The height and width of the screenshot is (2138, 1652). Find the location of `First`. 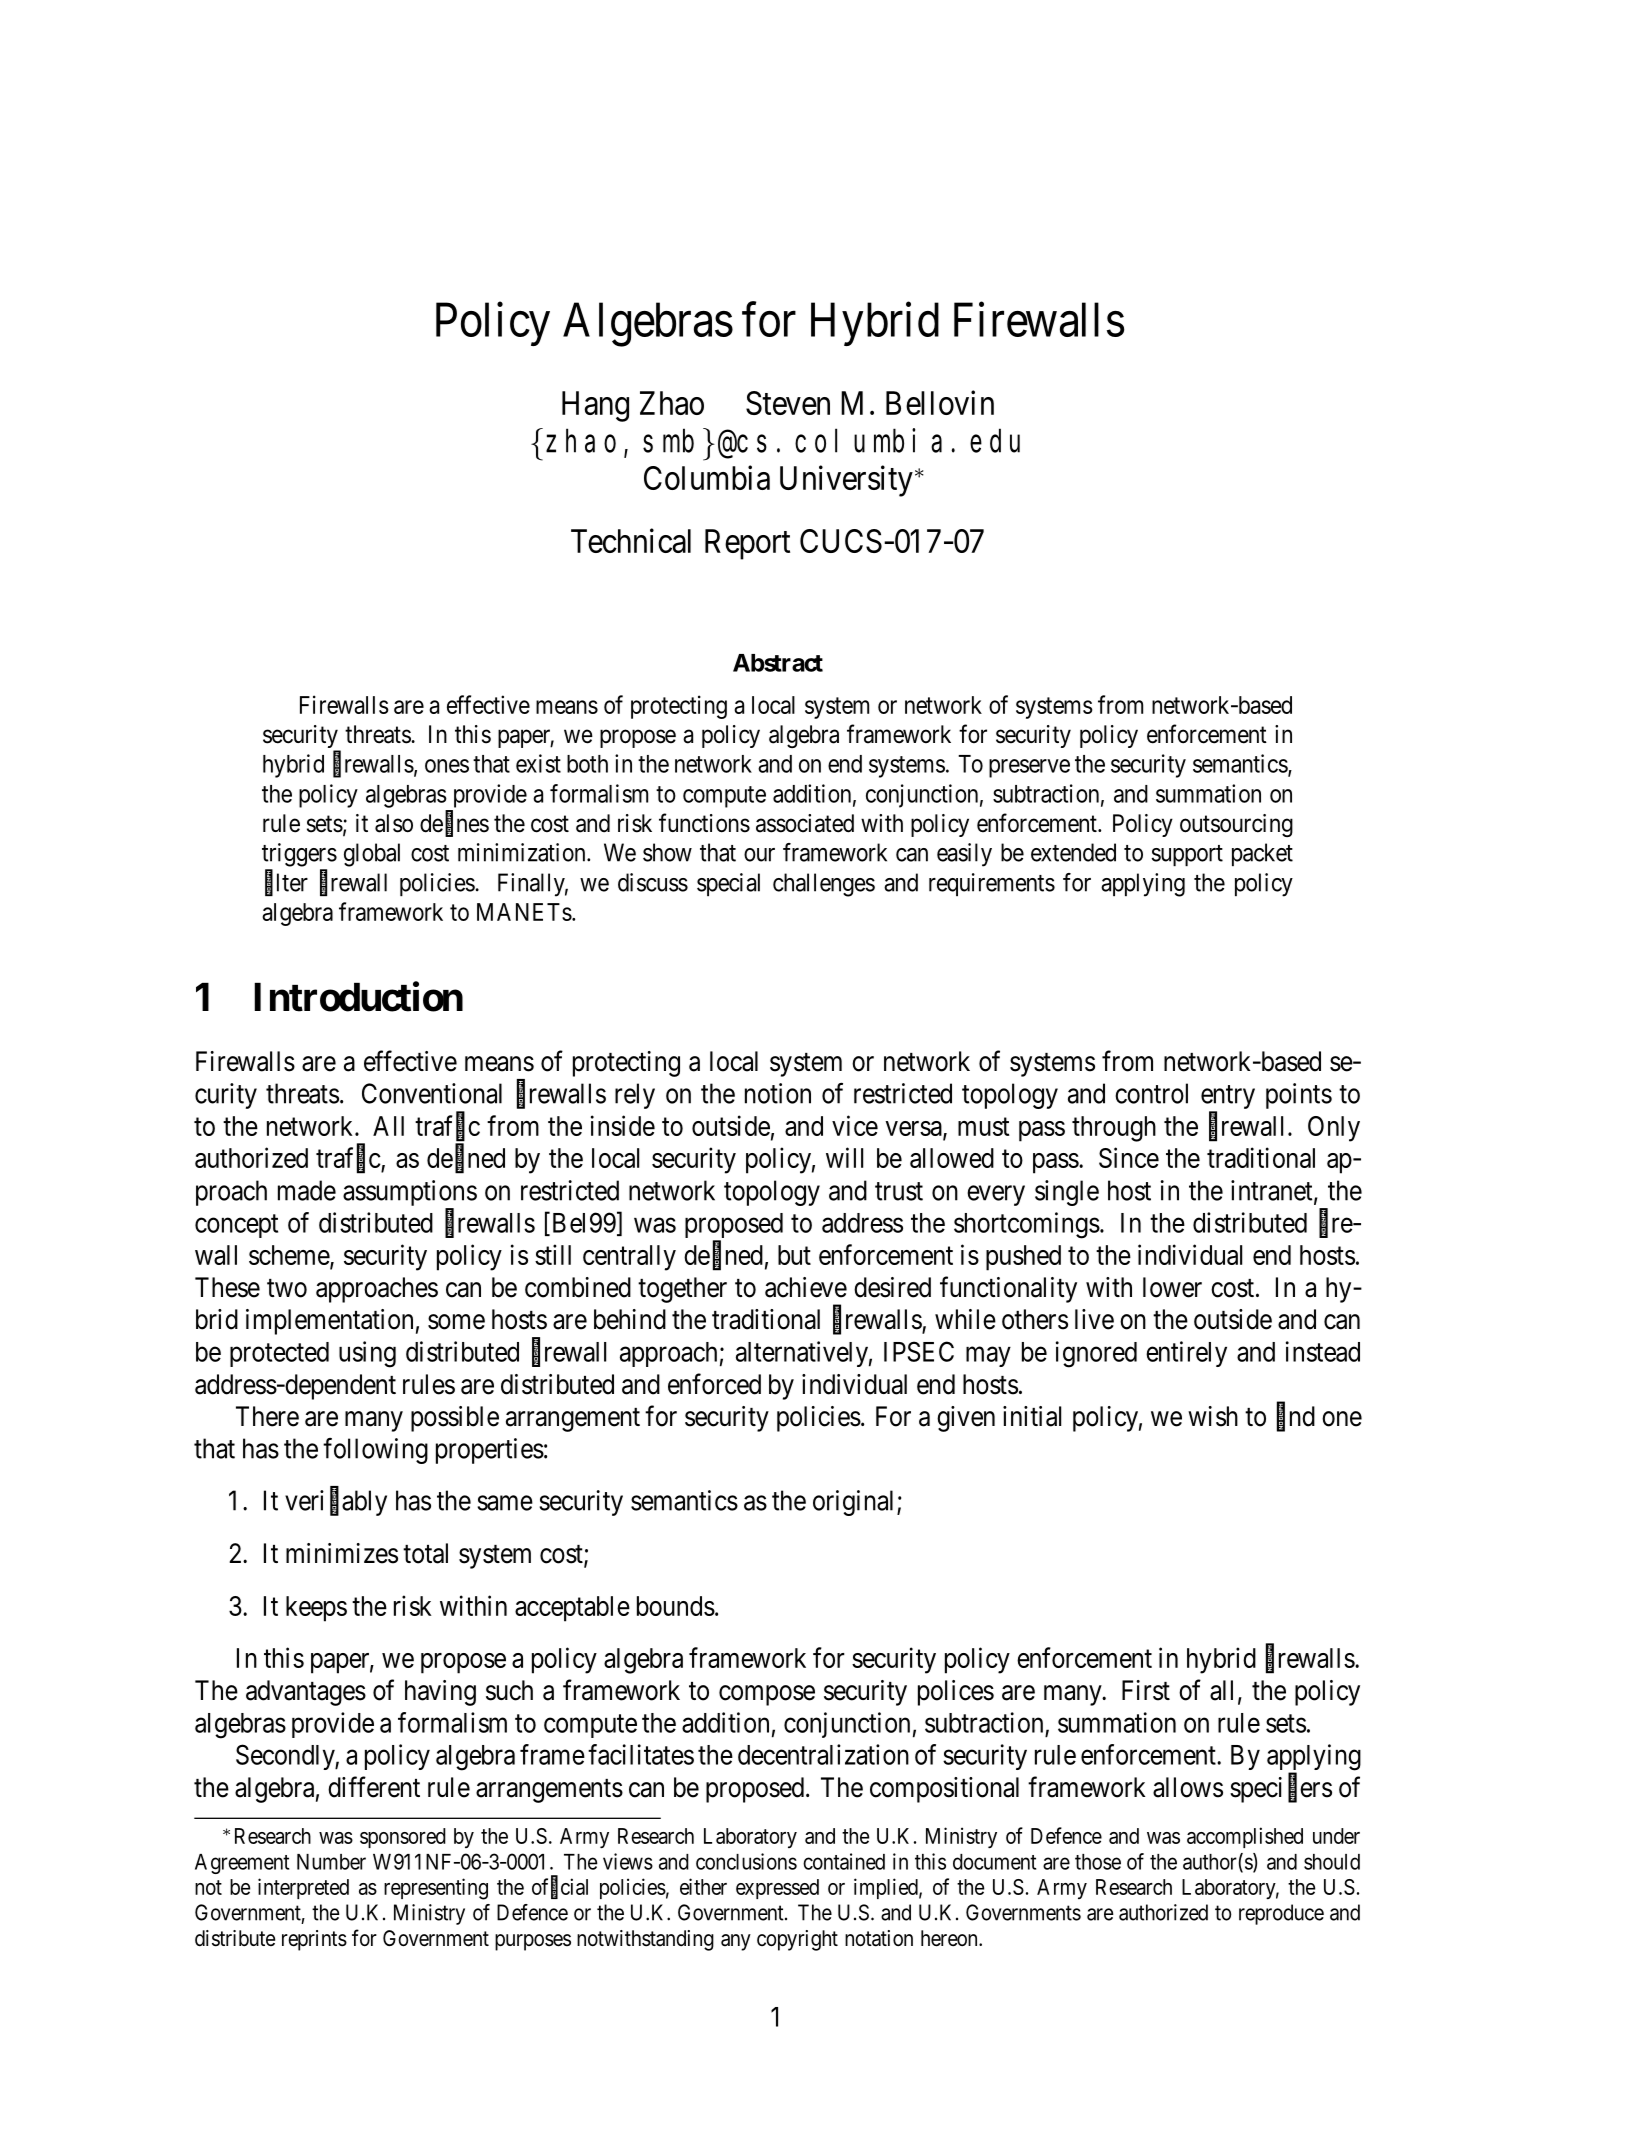

First is located at coordinates (1146, 1690).
